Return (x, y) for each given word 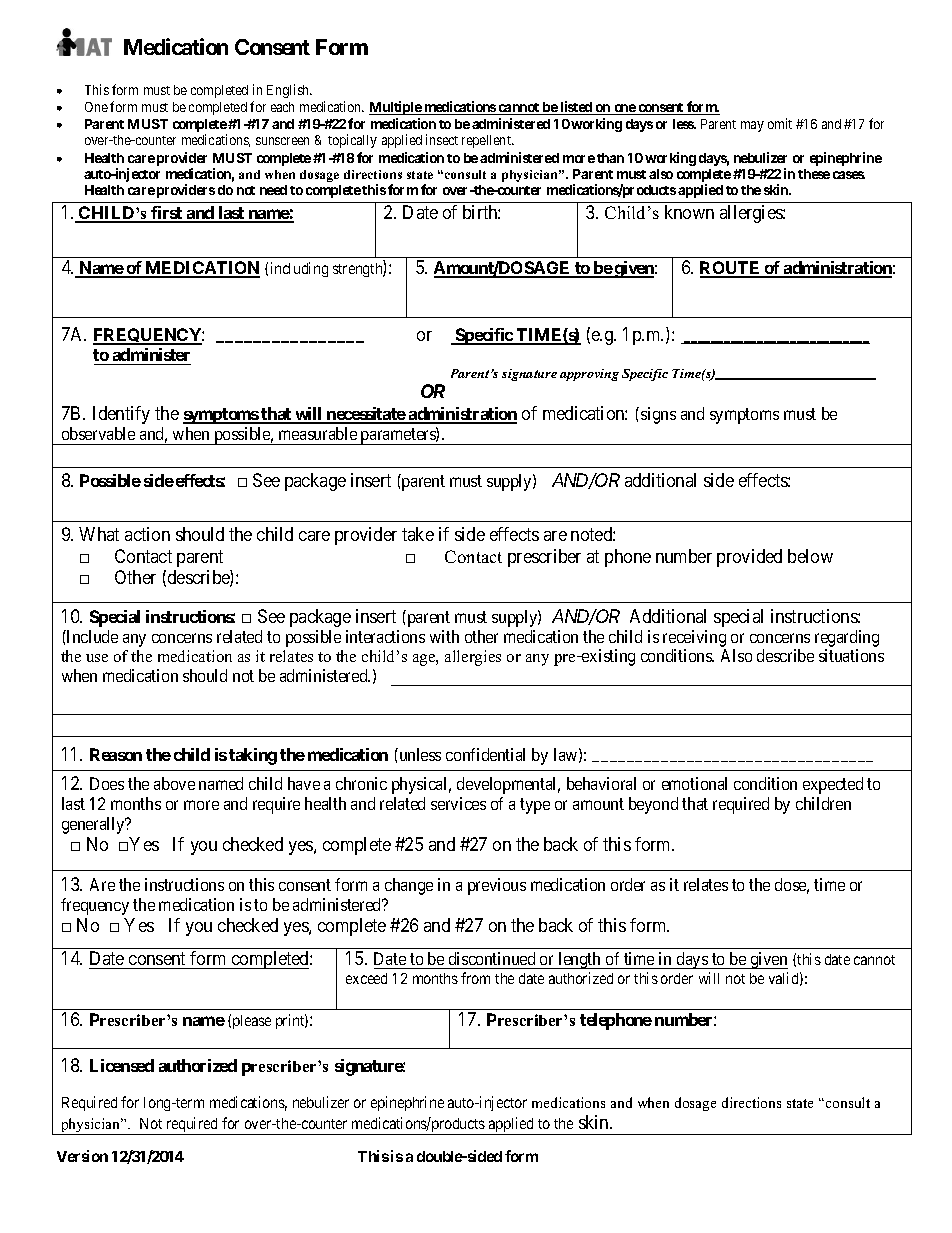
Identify (121, 415)
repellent (487, 141)
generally (94, 825)
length (580, 960)
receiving (694, 640)
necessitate (366, 415)
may (752, 126)
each (282, 107)
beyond (653, 805)
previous (497, 886)
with (444, 636)
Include (91, 636)
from (475, 978)
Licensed (122, 1065)
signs (658, 415)
